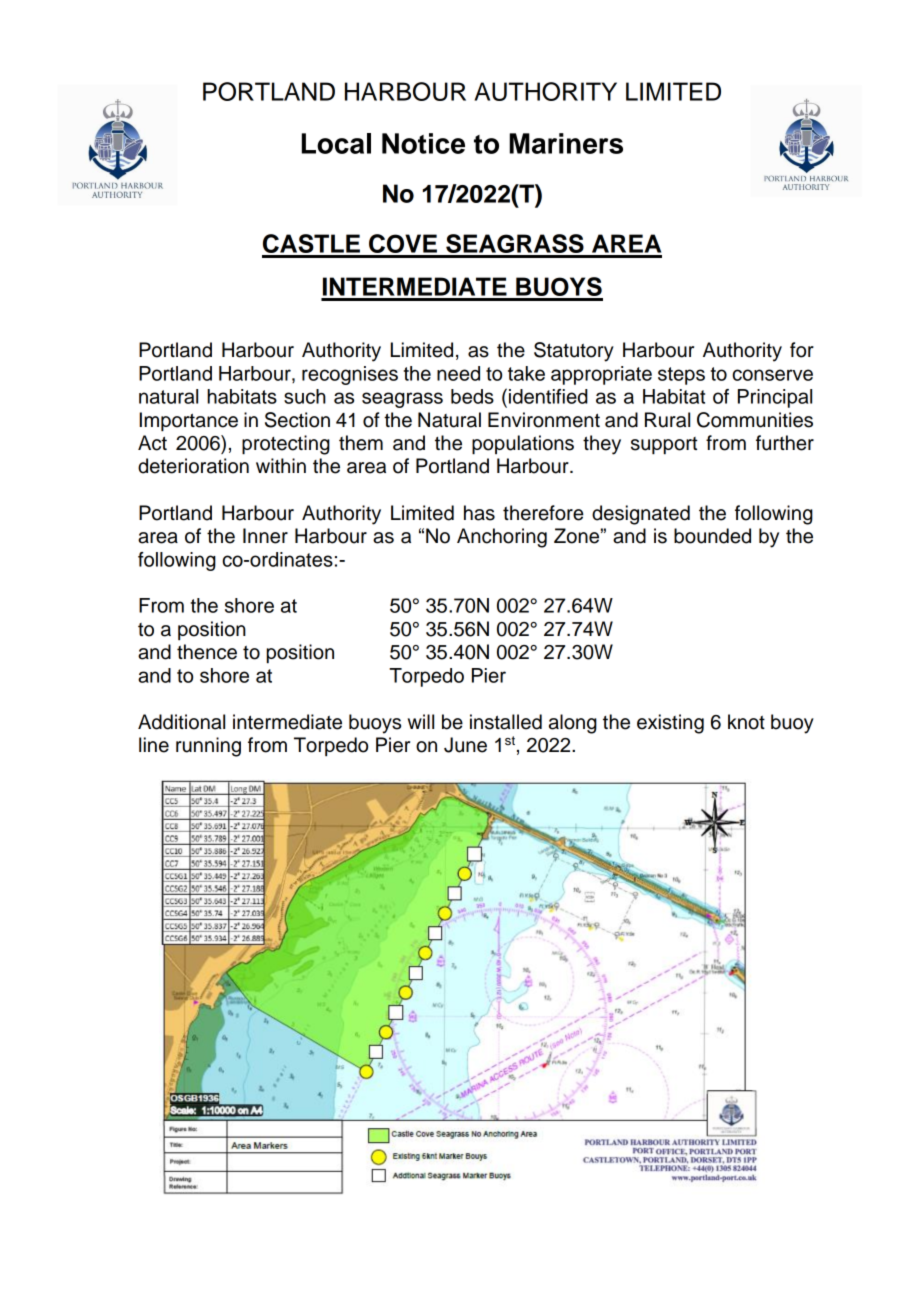 This screenshot has width=924, height=1308. I want to click on Notice, so click(423, 143).
